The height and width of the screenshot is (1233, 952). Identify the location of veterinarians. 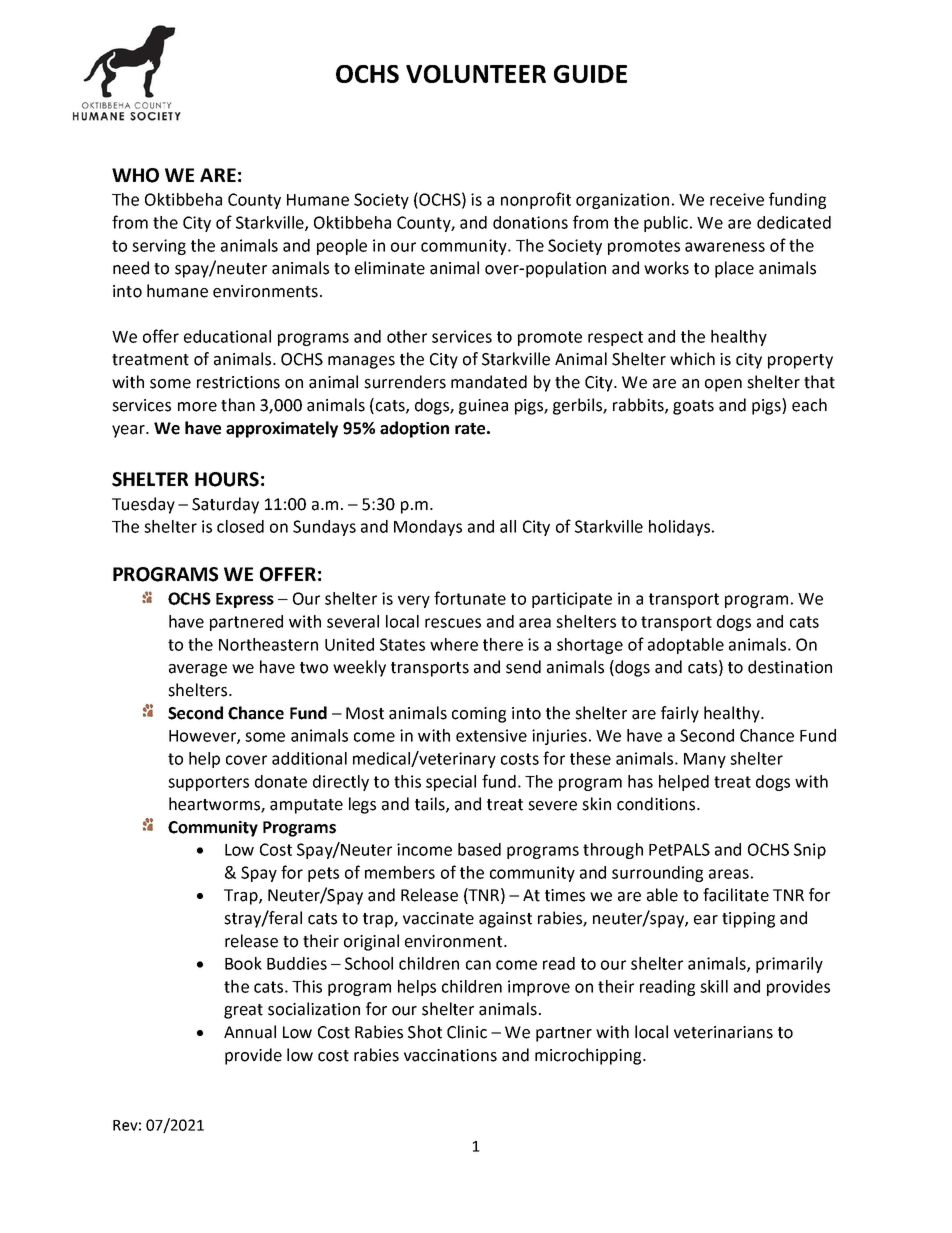
(723, 1032).
